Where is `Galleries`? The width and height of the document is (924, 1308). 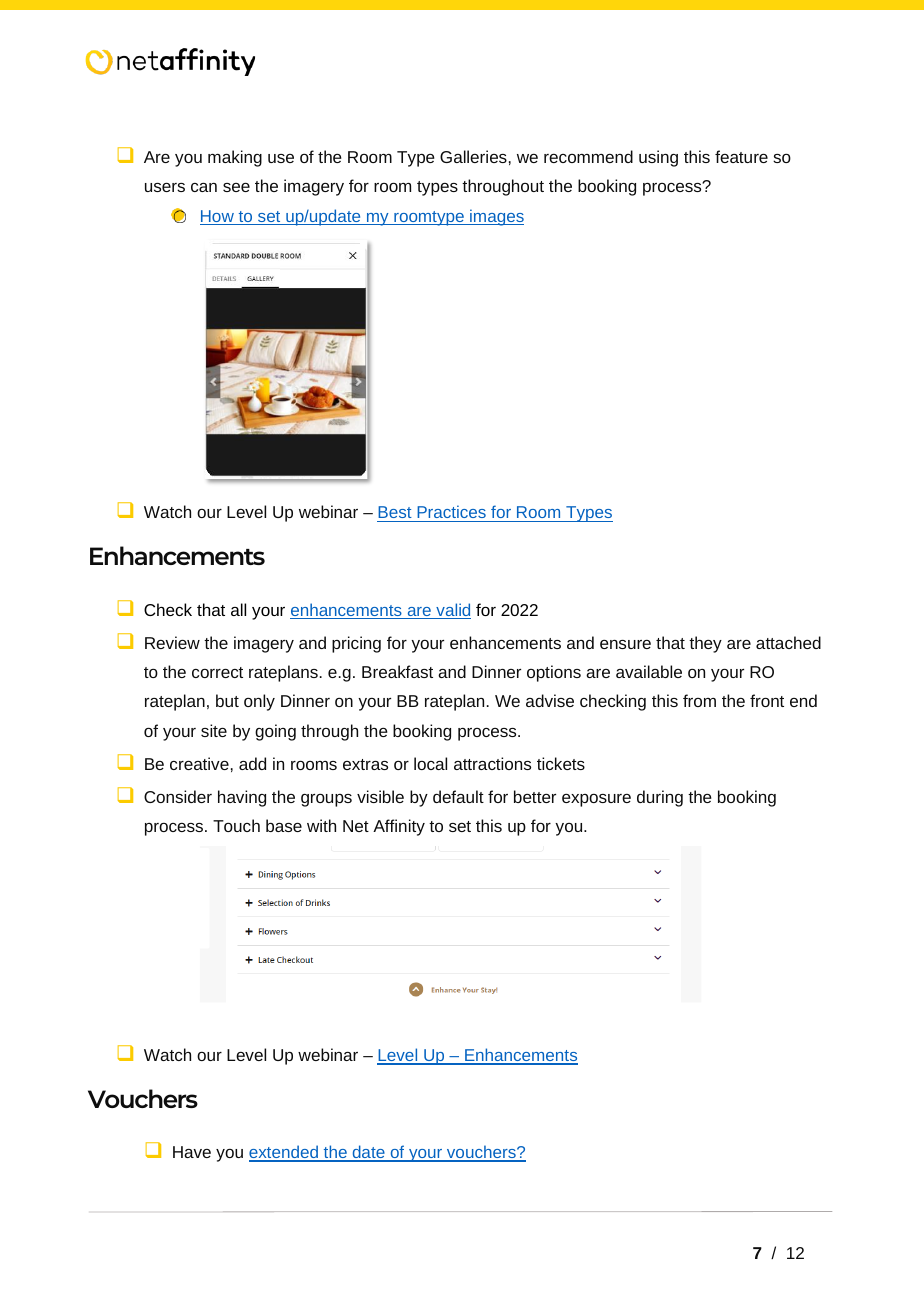
Galleries is located at coordinates (473, 156).
